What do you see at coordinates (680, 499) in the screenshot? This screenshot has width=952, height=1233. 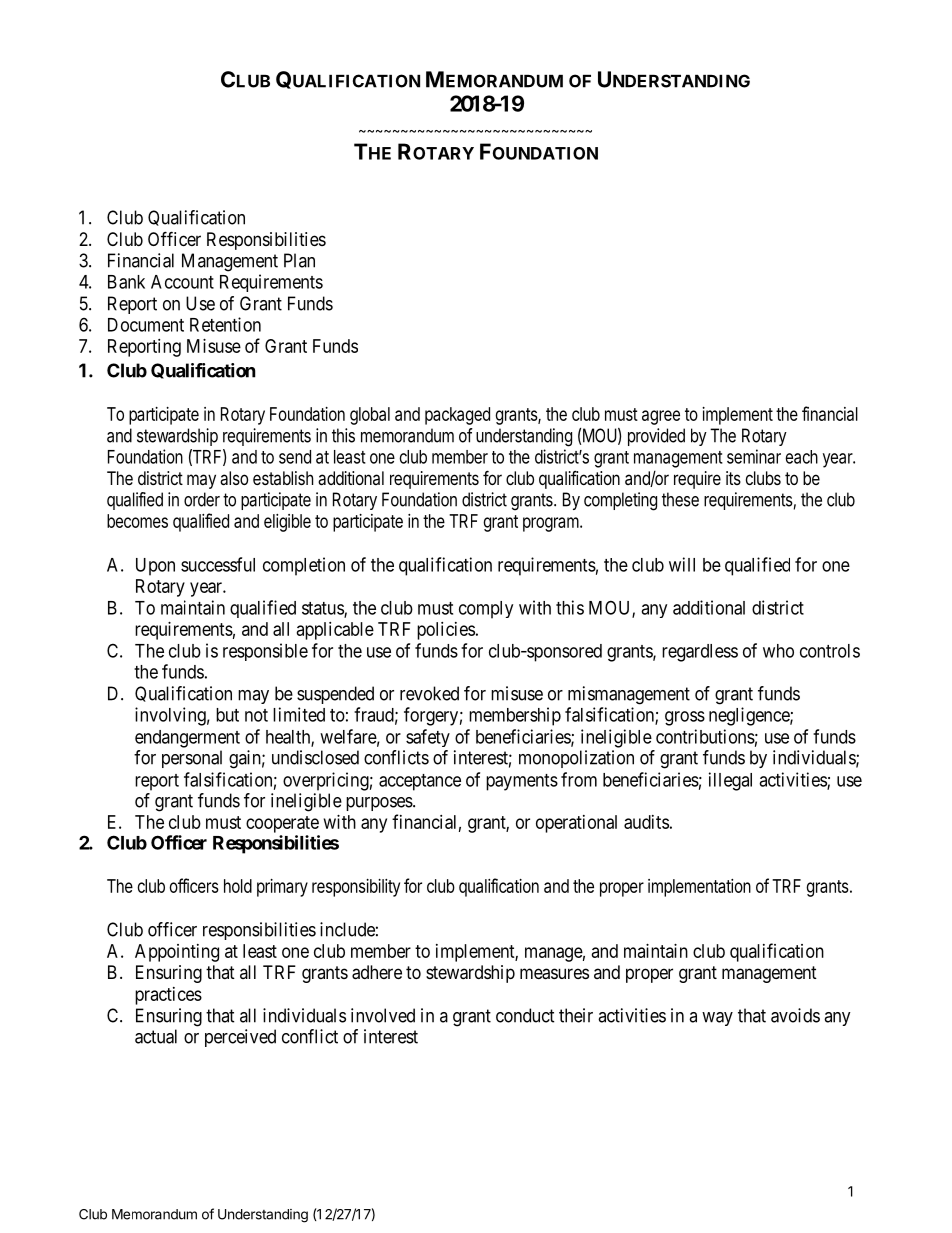 I see `these` at bounding box center [680, 499].
